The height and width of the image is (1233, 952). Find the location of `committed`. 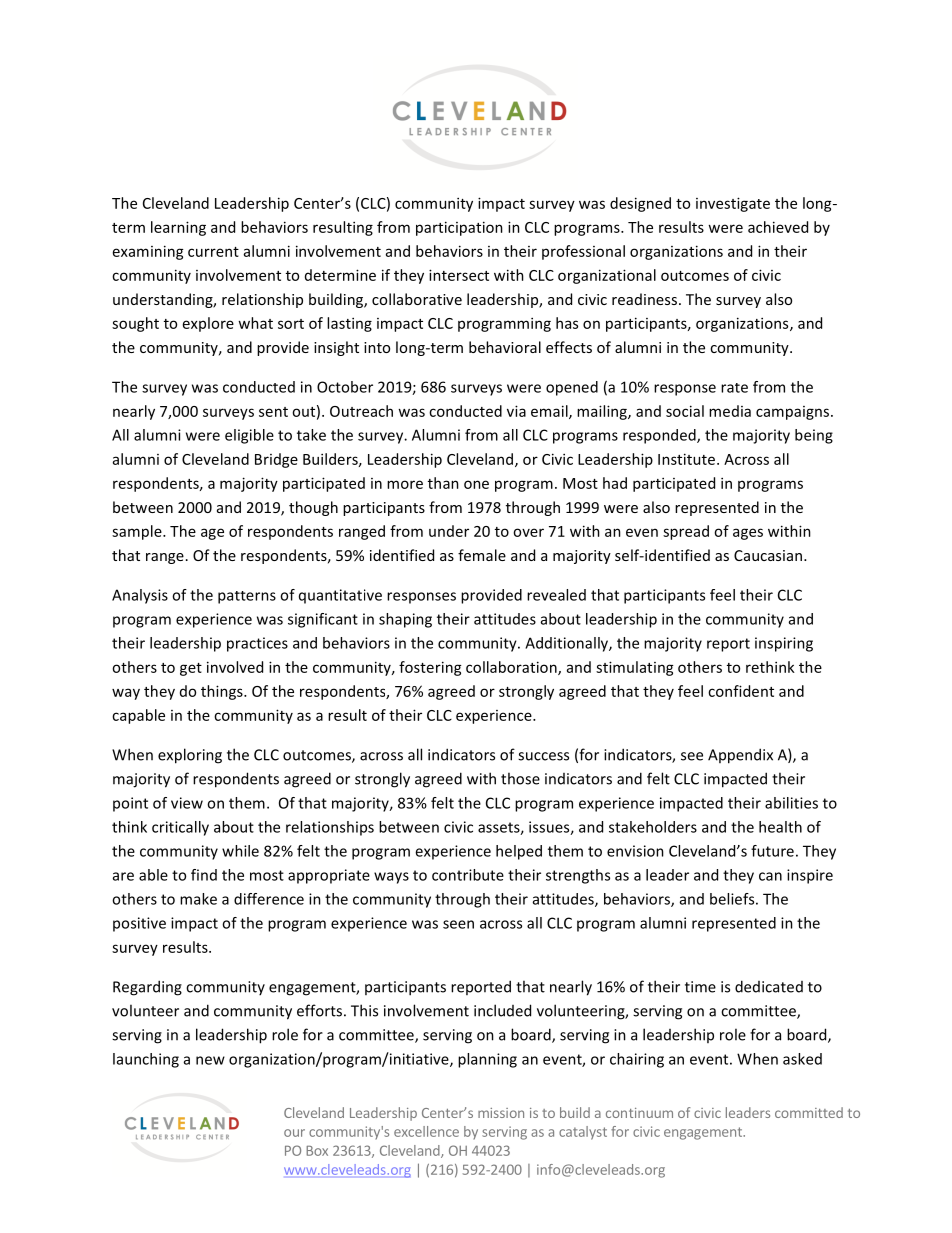

committed is located at coordinates (809, 1112).
